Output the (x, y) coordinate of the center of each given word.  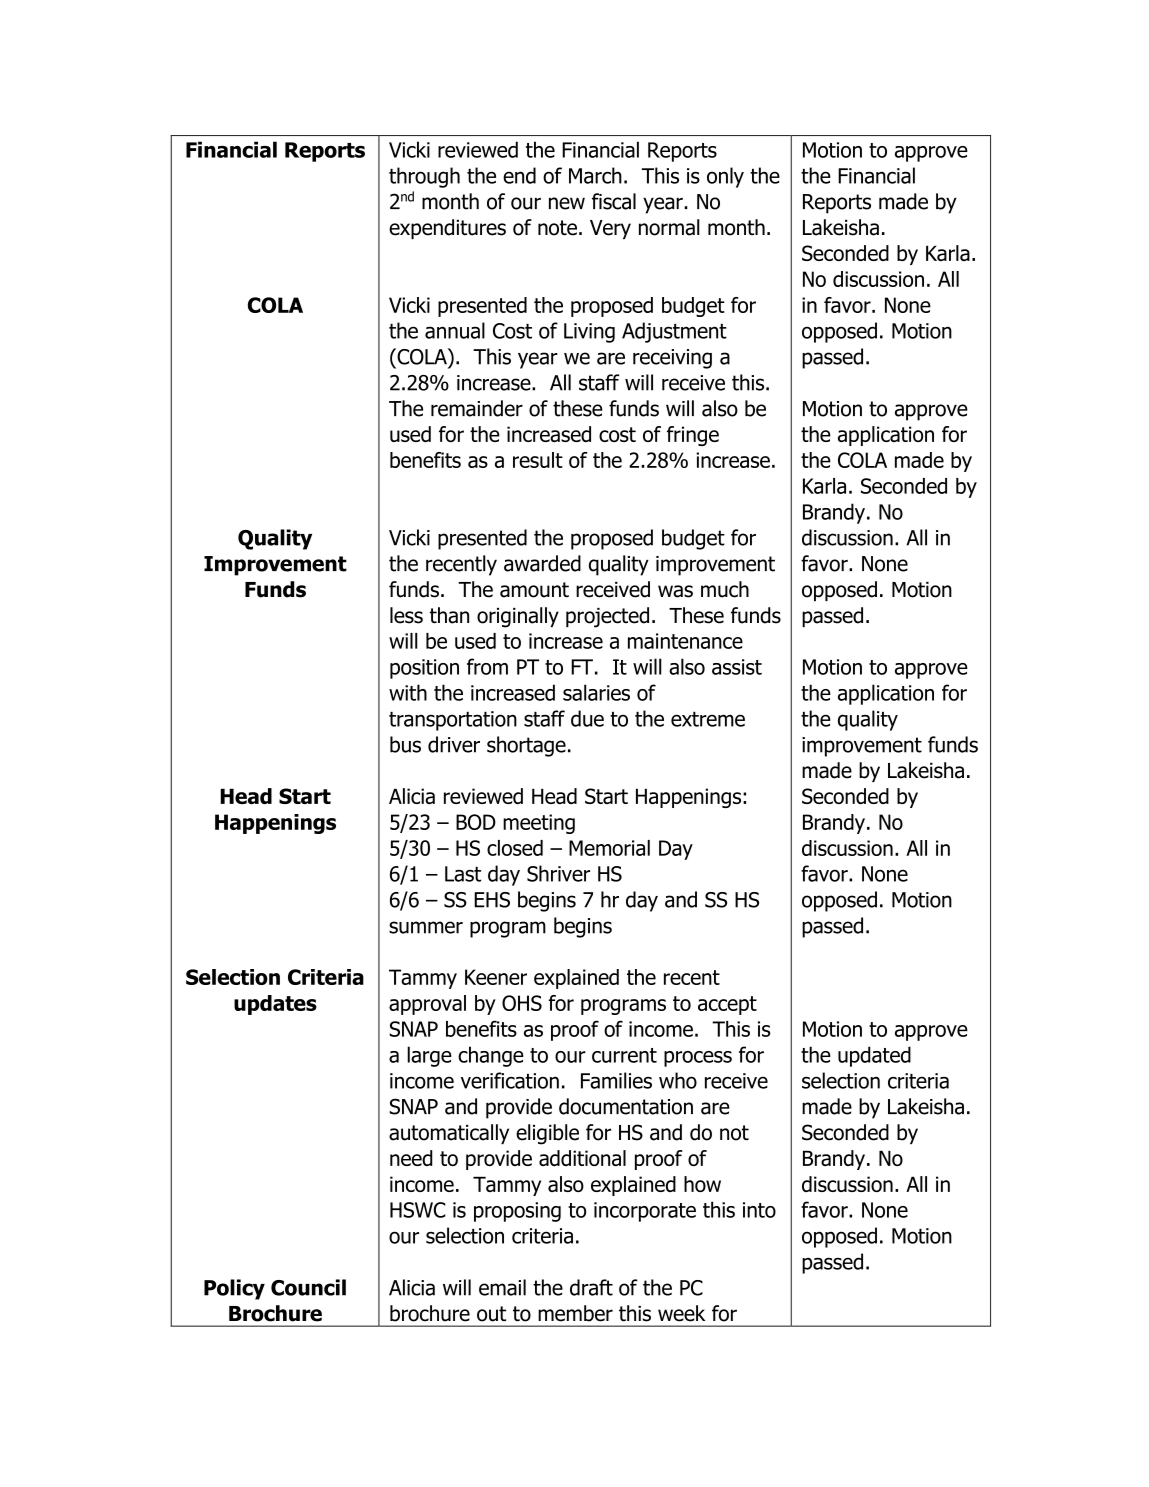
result (538, 460)
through (424, 177)
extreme (708, 719)
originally (518, 617)
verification (510, 1080)
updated (874, 1056)
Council (308, 1287)
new (567, 203)
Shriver (558, 873)
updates (275, 1005)
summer (426, 927)
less (406, 615)
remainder (477, 408)
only (725, 177)
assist (737, 667)
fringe (693, 436)
